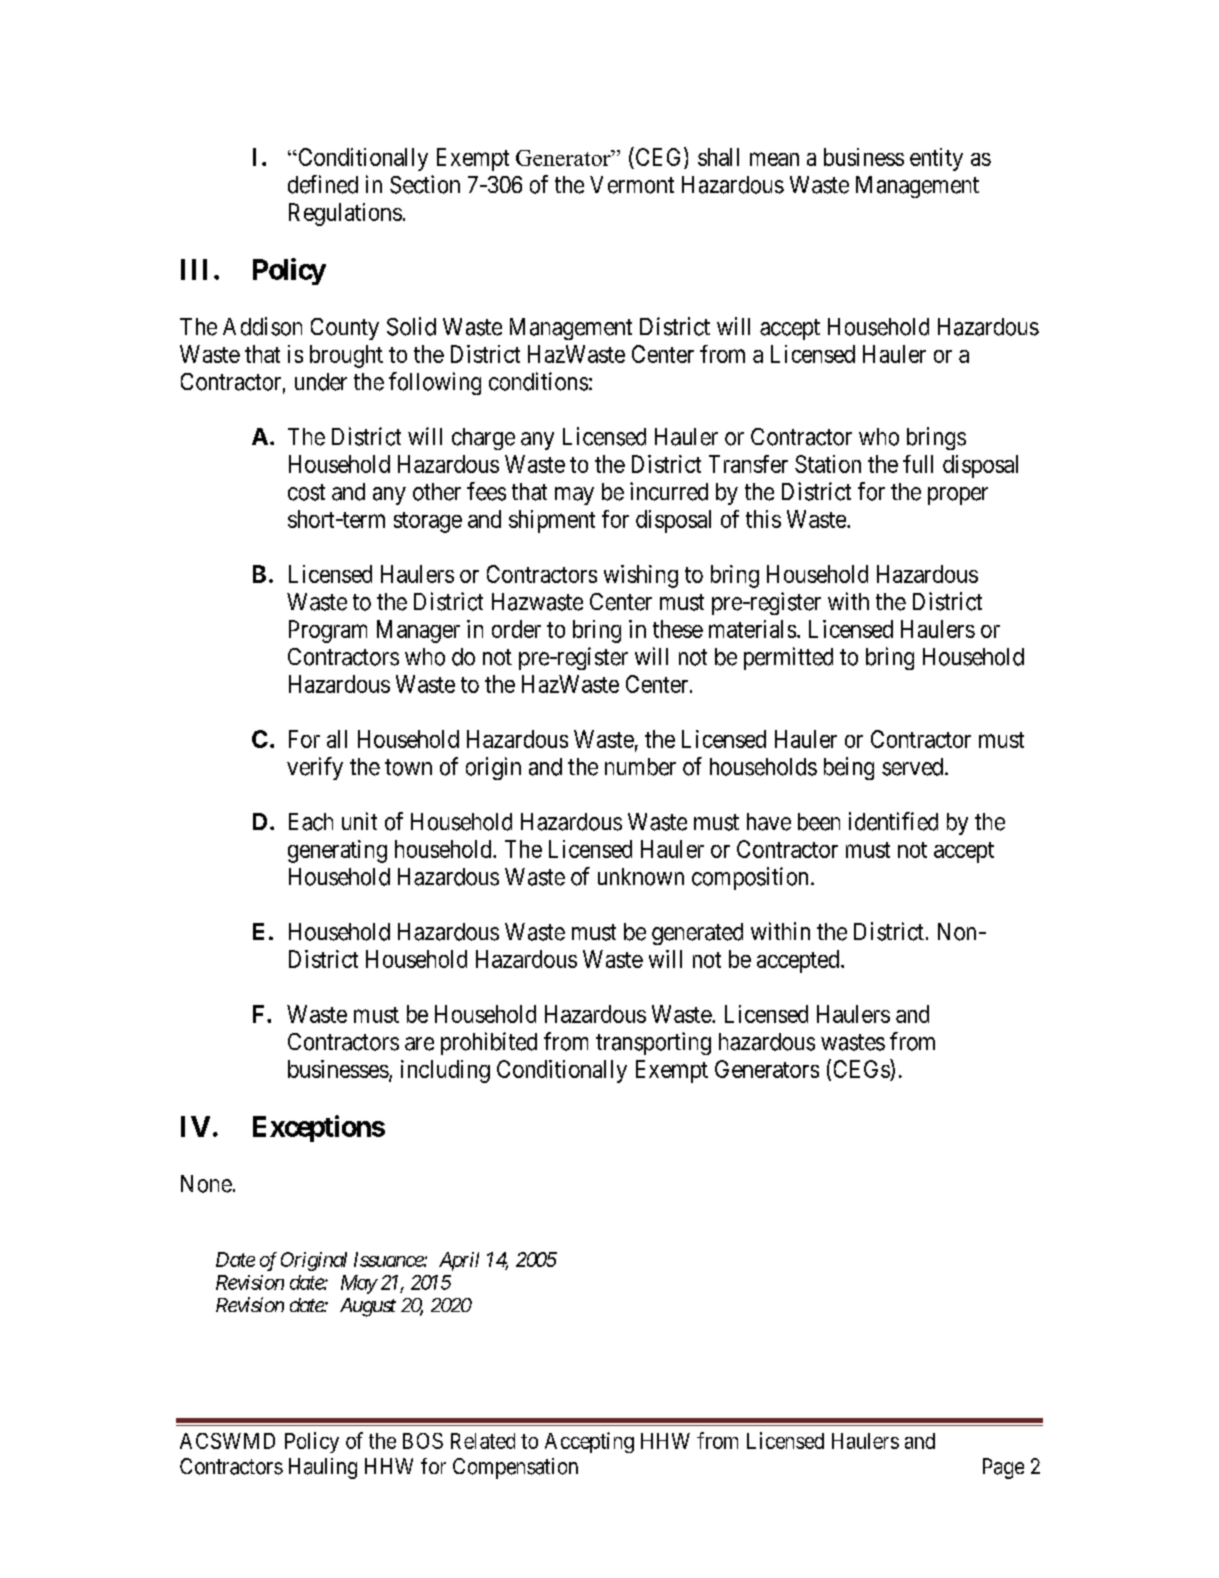 The image size is (1219, 1578). I want to click on incurred, so click(669, 491).
